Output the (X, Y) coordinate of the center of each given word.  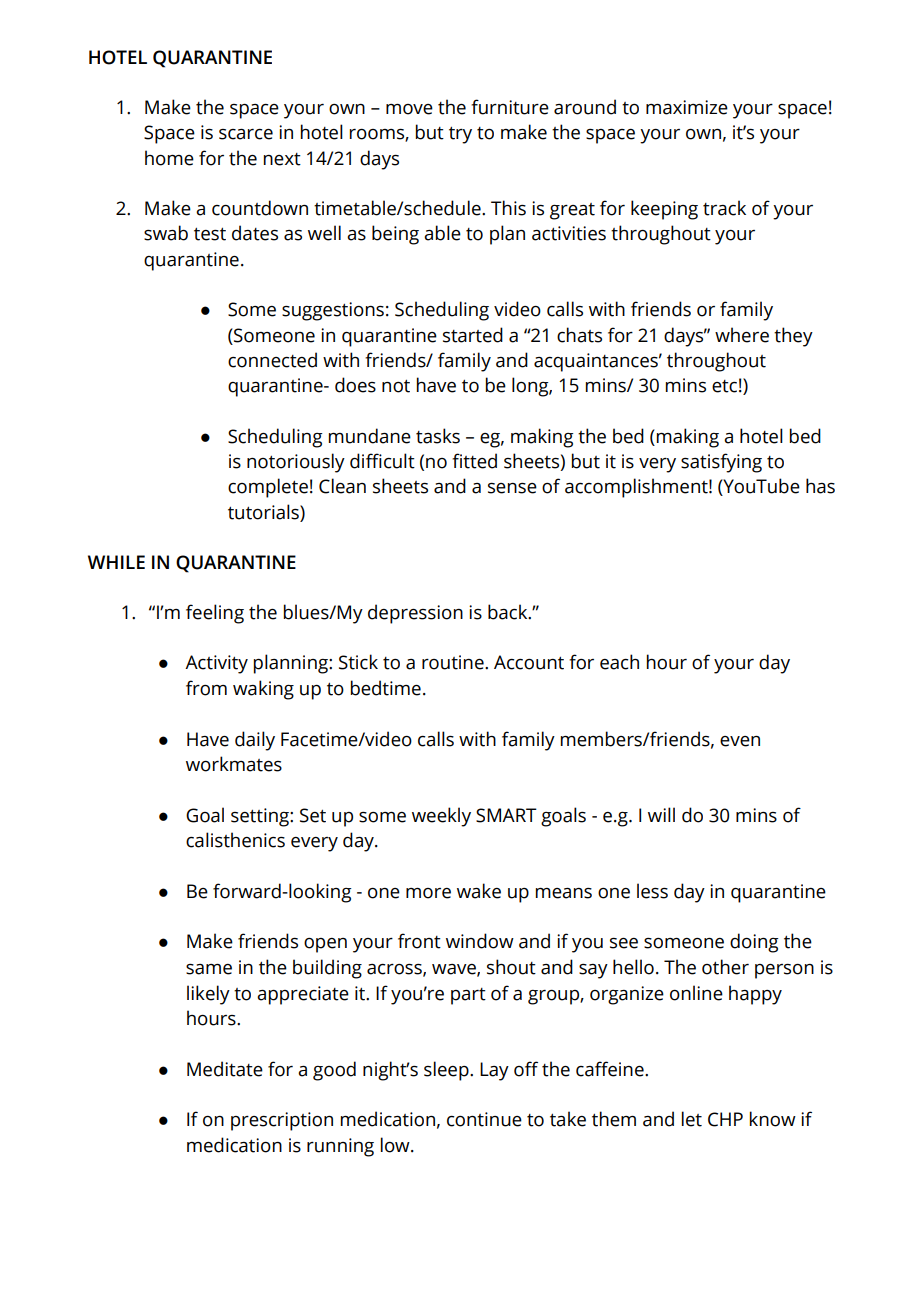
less (652, 891)
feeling (215, 614)
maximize (687, 107)
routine (454, 662)
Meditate (225, 1069)
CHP (725, 1119)
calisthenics (235, 840)
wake (479, 891)
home (169, 158)
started (473, 335)
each (619, 662)
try (460, 135)
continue (484, 1119)
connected (272, 360)
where (742, 335)
